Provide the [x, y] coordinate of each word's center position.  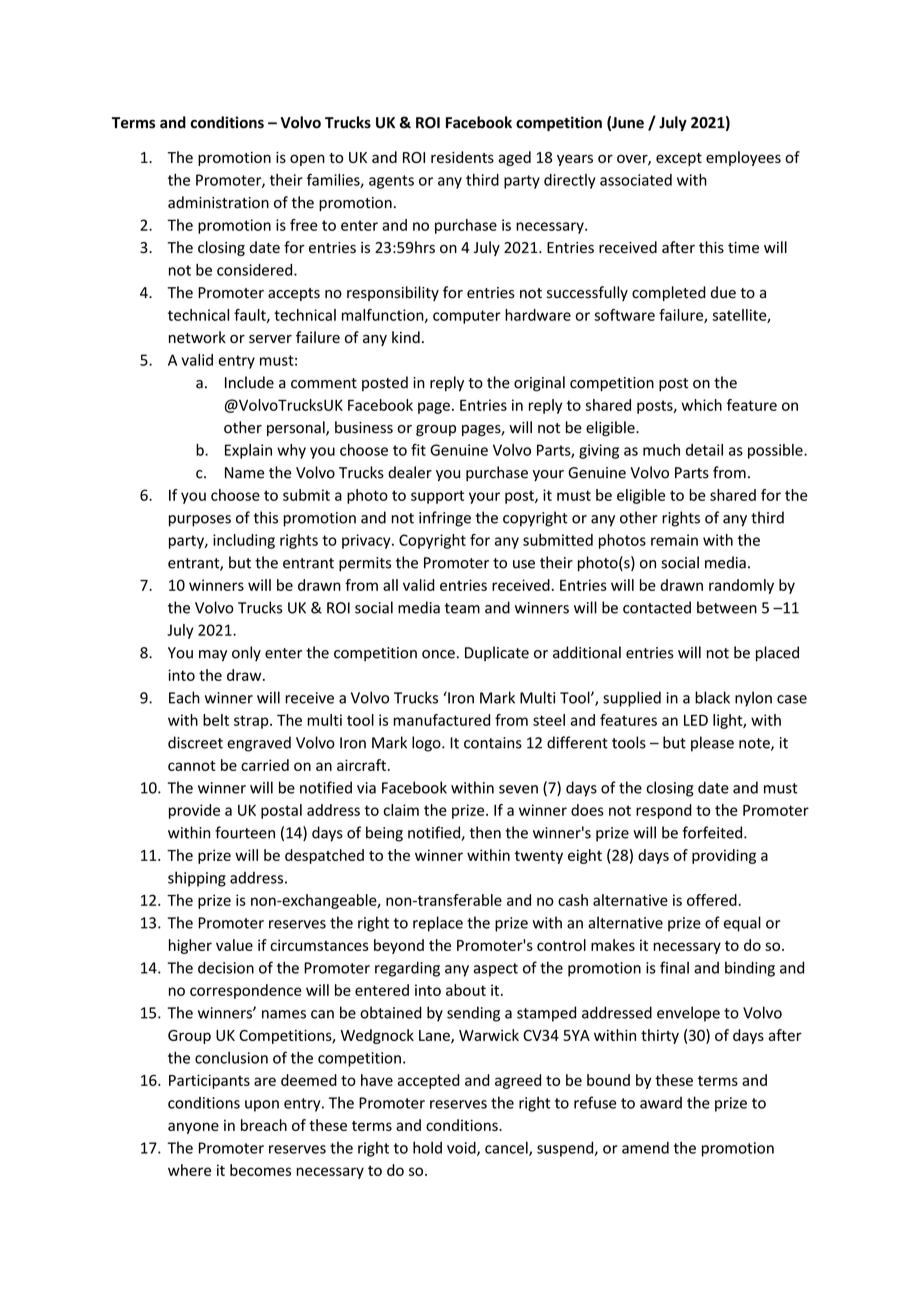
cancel [507, 1148]
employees [743, 158]
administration [218, 202]
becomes [260, 1170]
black [712, 697]
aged [514, 158]
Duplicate [497, 653]
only [246, 653]
